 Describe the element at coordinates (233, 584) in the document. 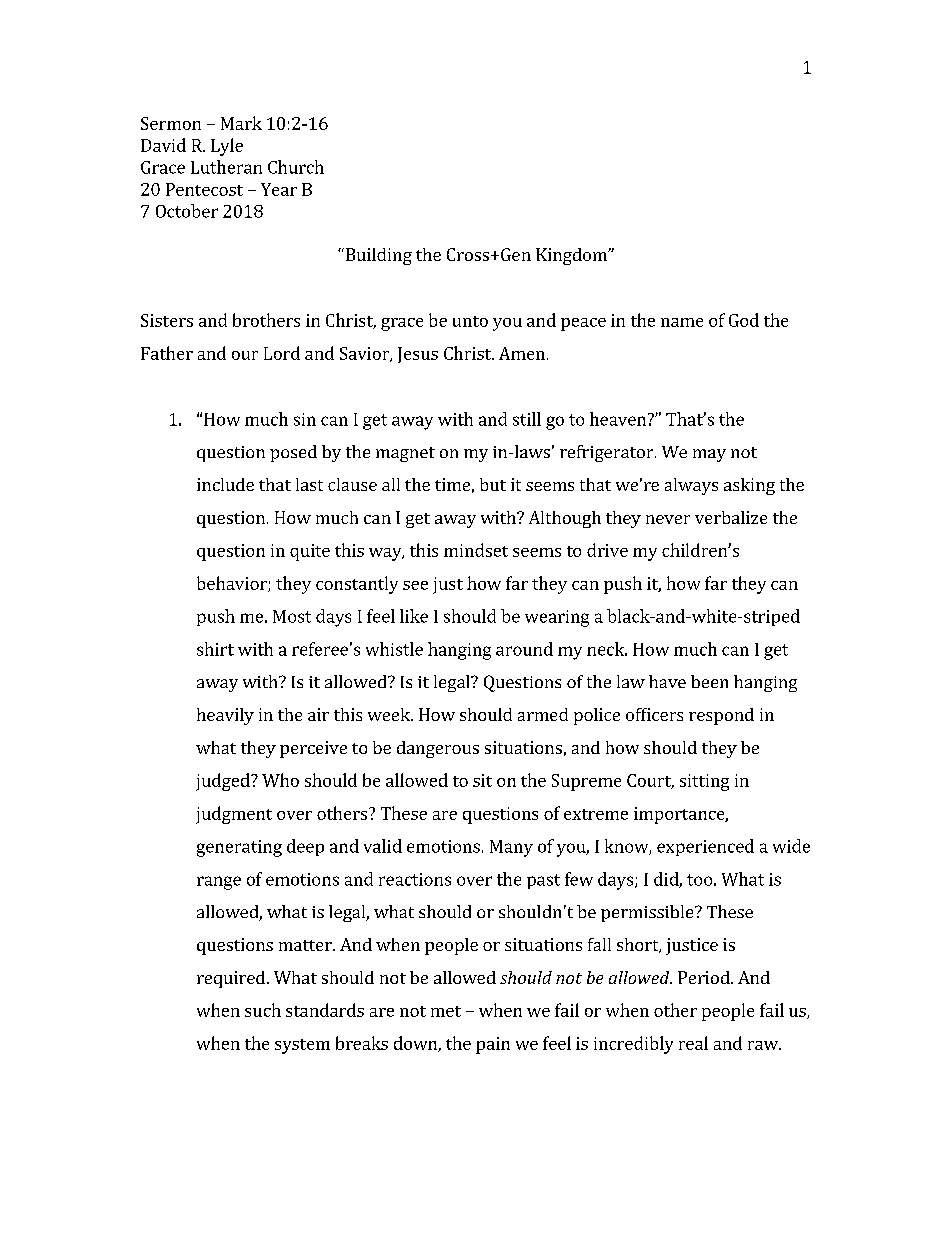

I see `behavior` at that location.
